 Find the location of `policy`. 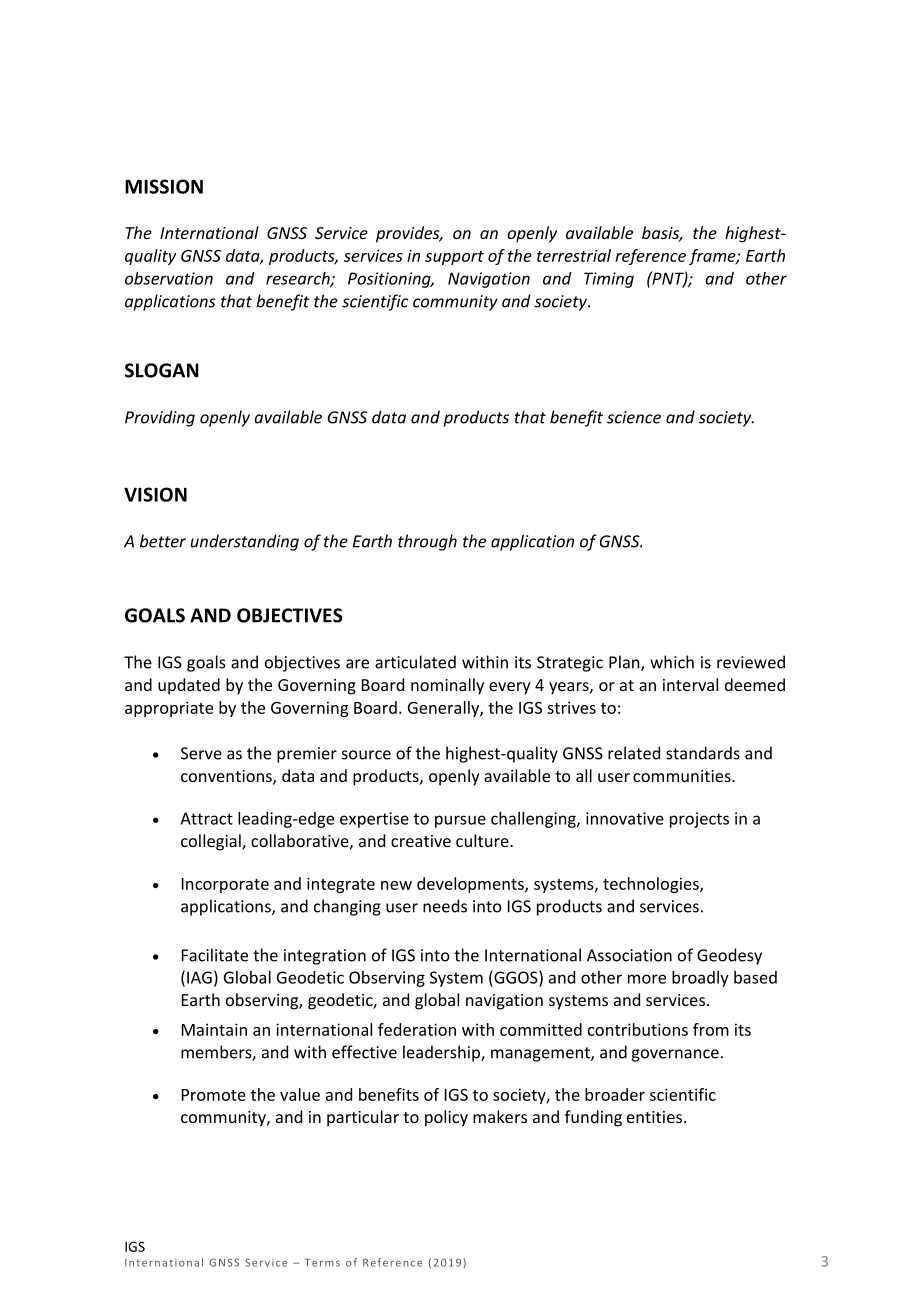

policy is located at coordinates (446, 1118).
